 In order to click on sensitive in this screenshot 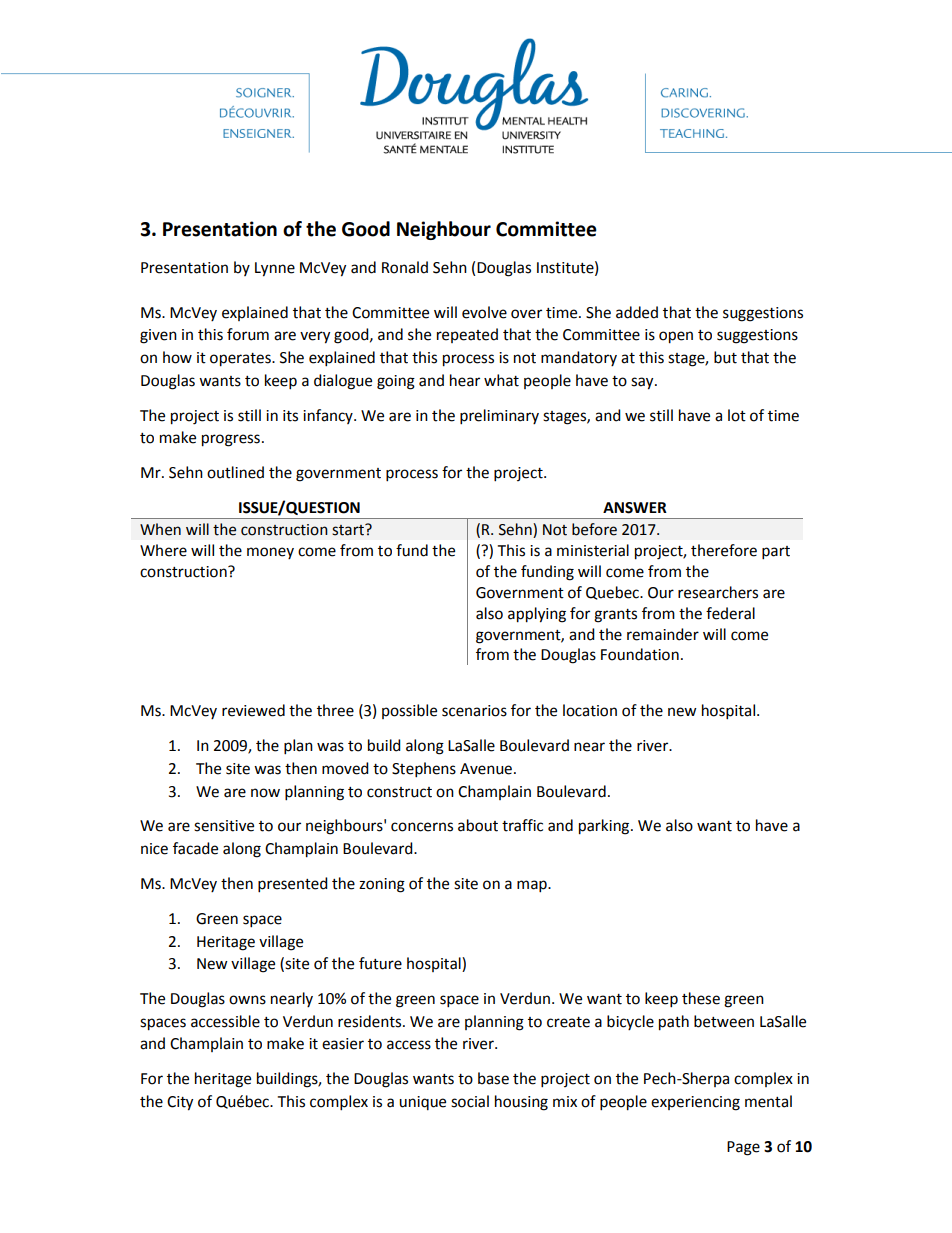, I will do `click(224, 826)`.
